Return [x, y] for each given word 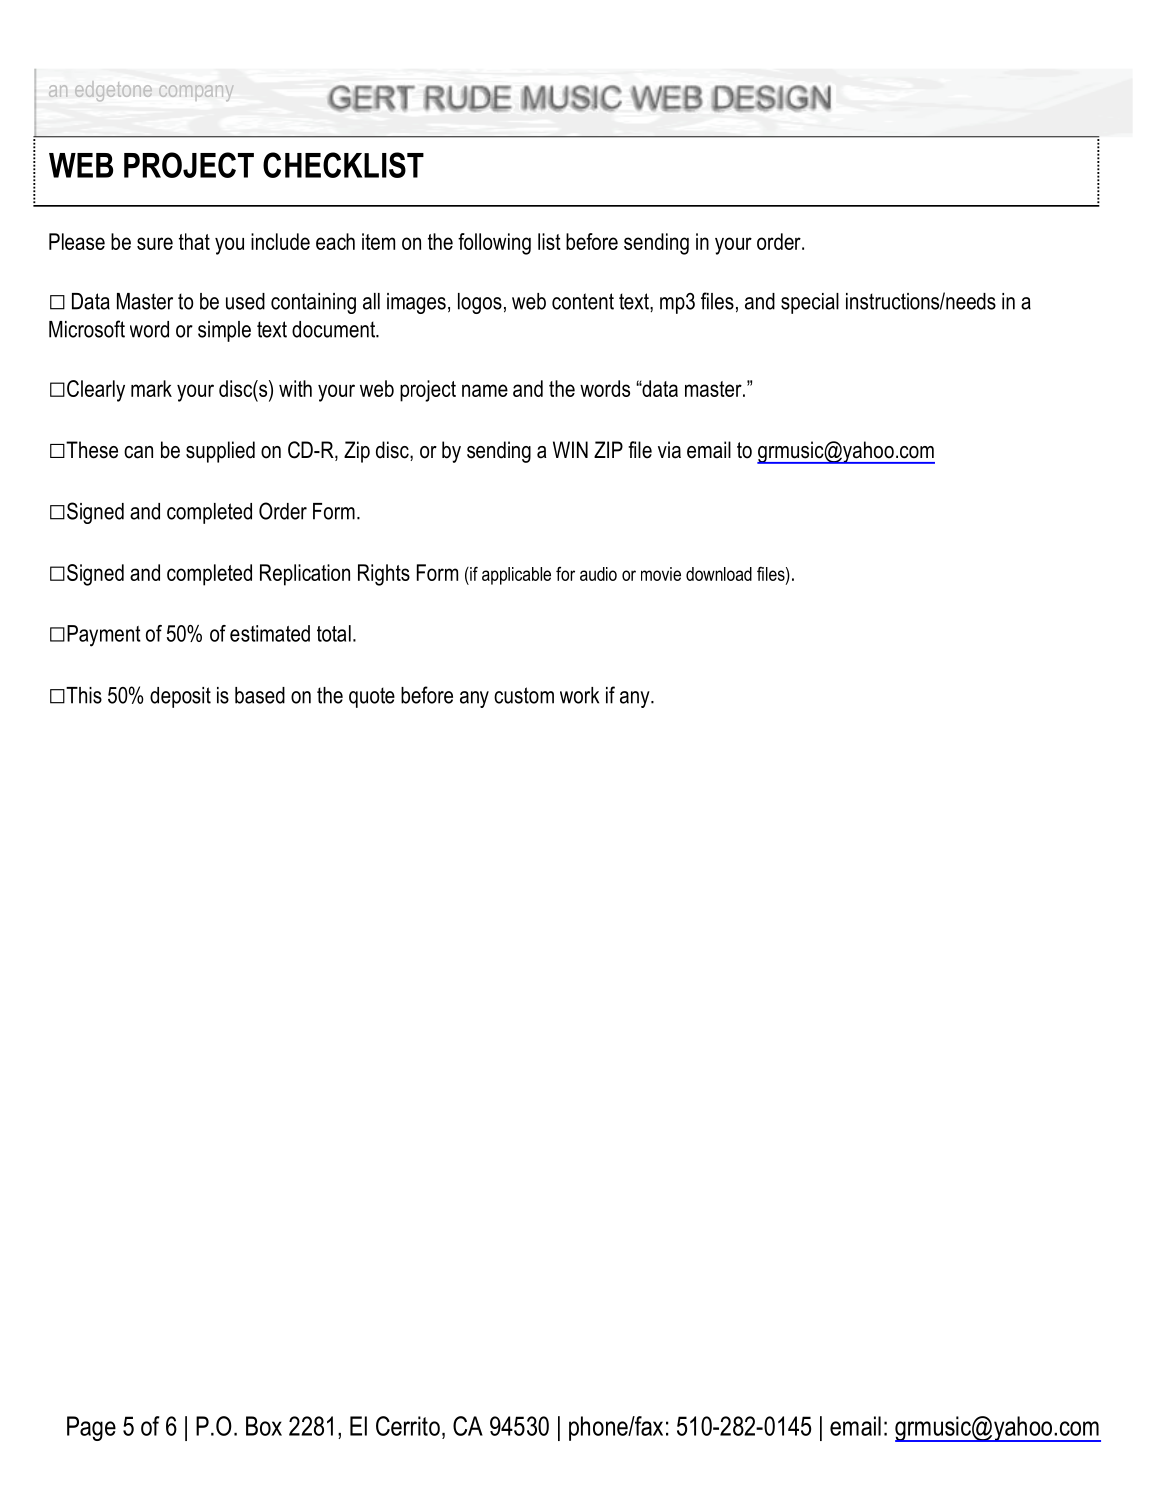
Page [91, 1428]
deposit [180, 697]
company [196, 93]
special [810, 303]
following [494, 244]
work [579, 695]
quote [372, 697]
